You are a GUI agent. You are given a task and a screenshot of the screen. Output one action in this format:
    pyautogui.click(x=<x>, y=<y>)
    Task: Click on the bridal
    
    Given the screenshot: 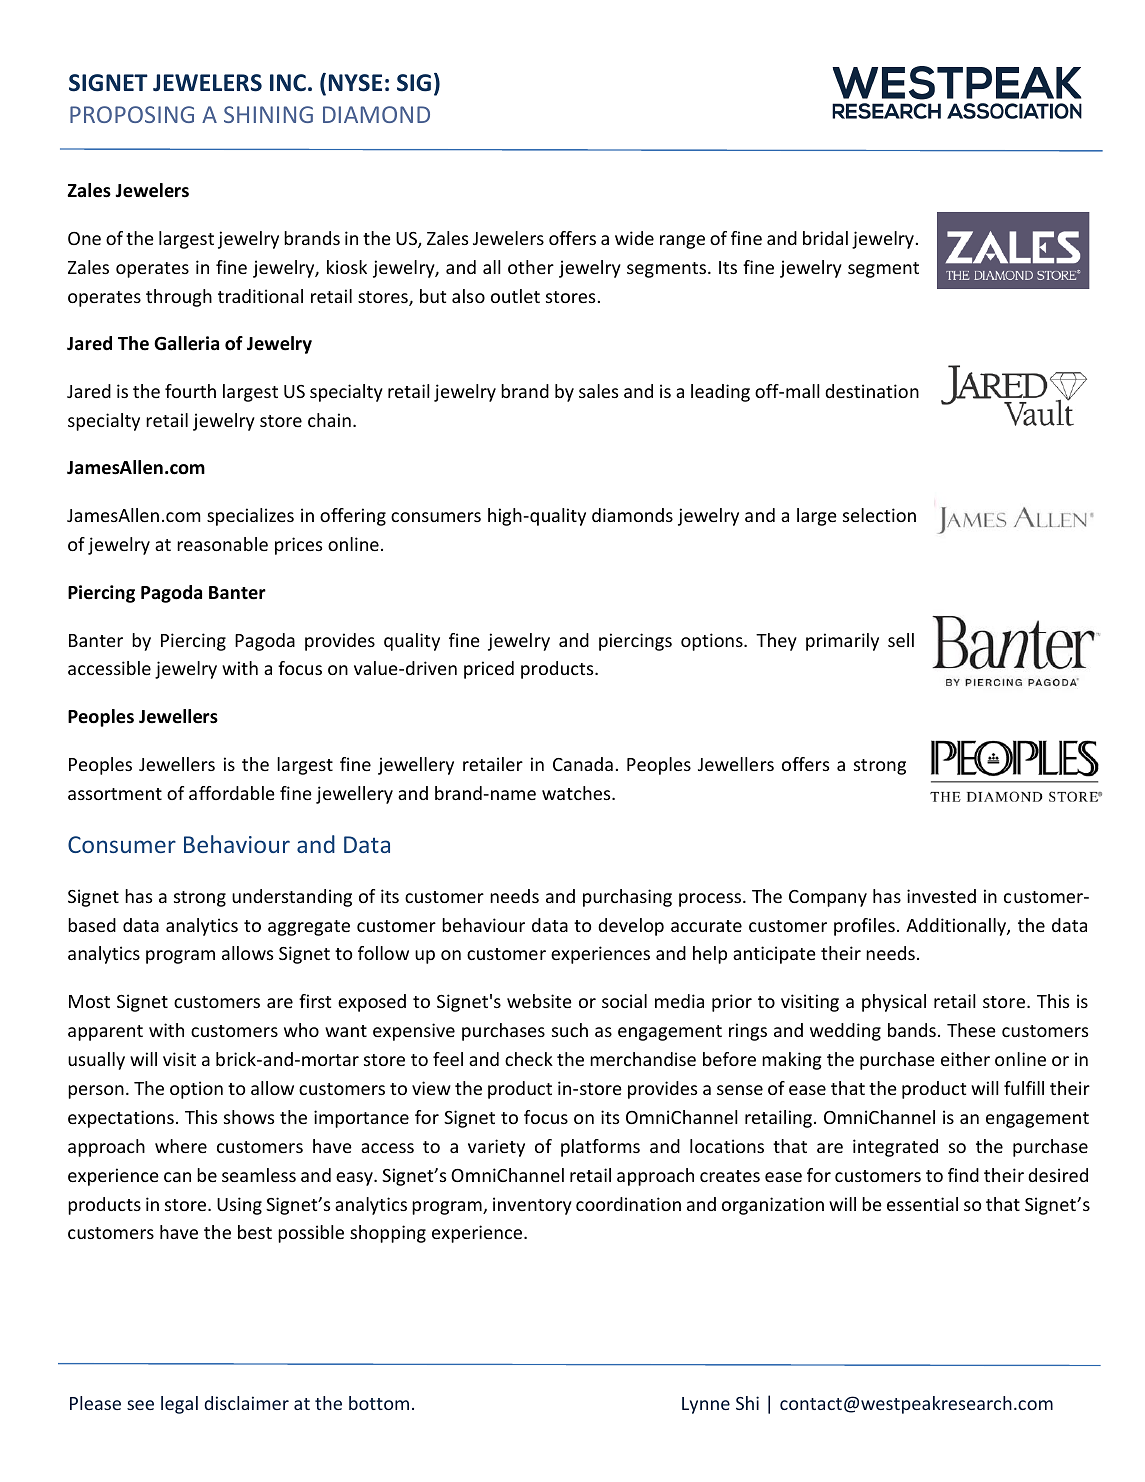 What is the action you would take?
    pyautogui.click(x=825, y=238)
